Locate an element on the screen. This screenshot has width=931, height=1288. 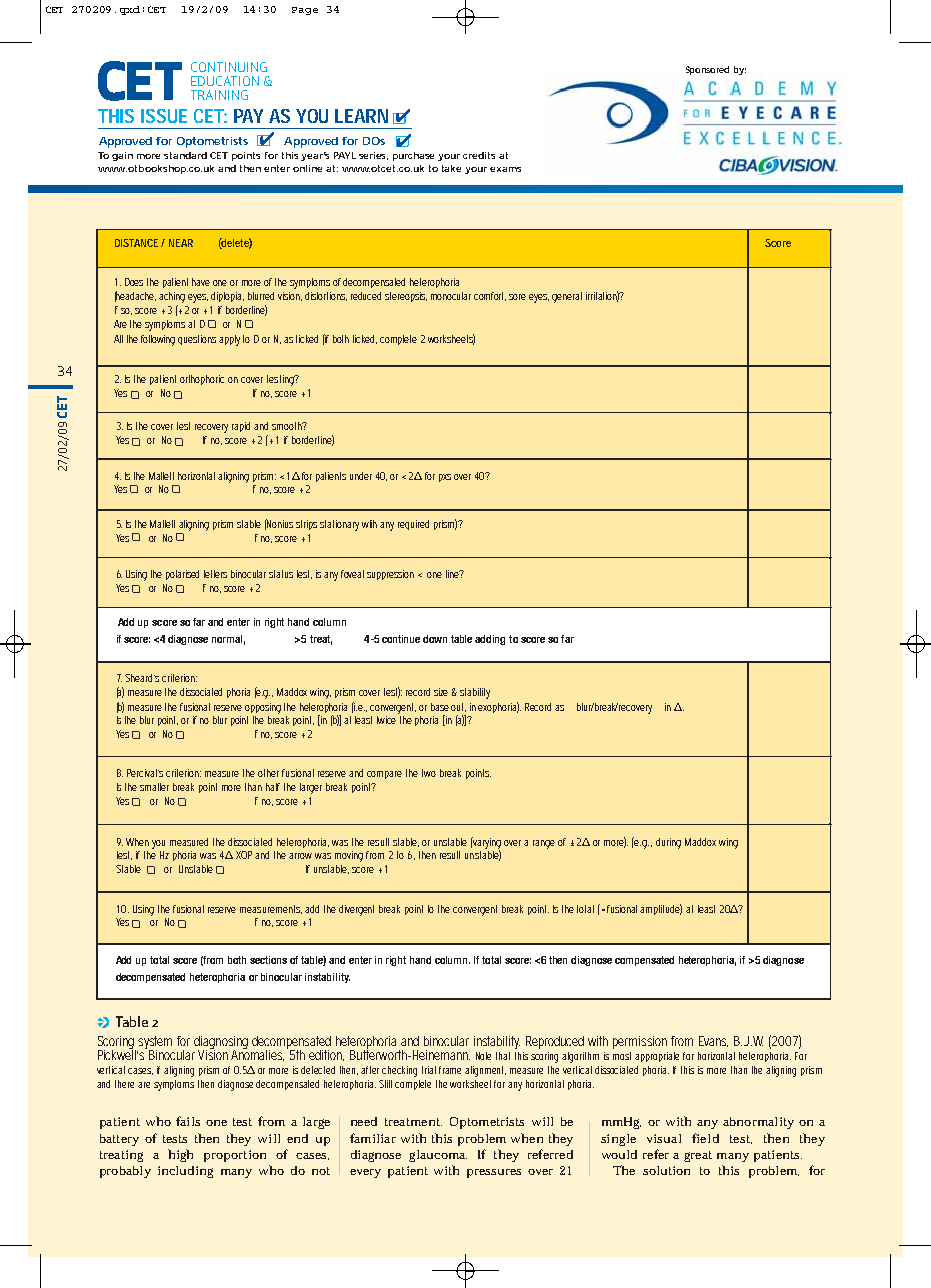
glaucoma is located at coordinates (438, 1156).
